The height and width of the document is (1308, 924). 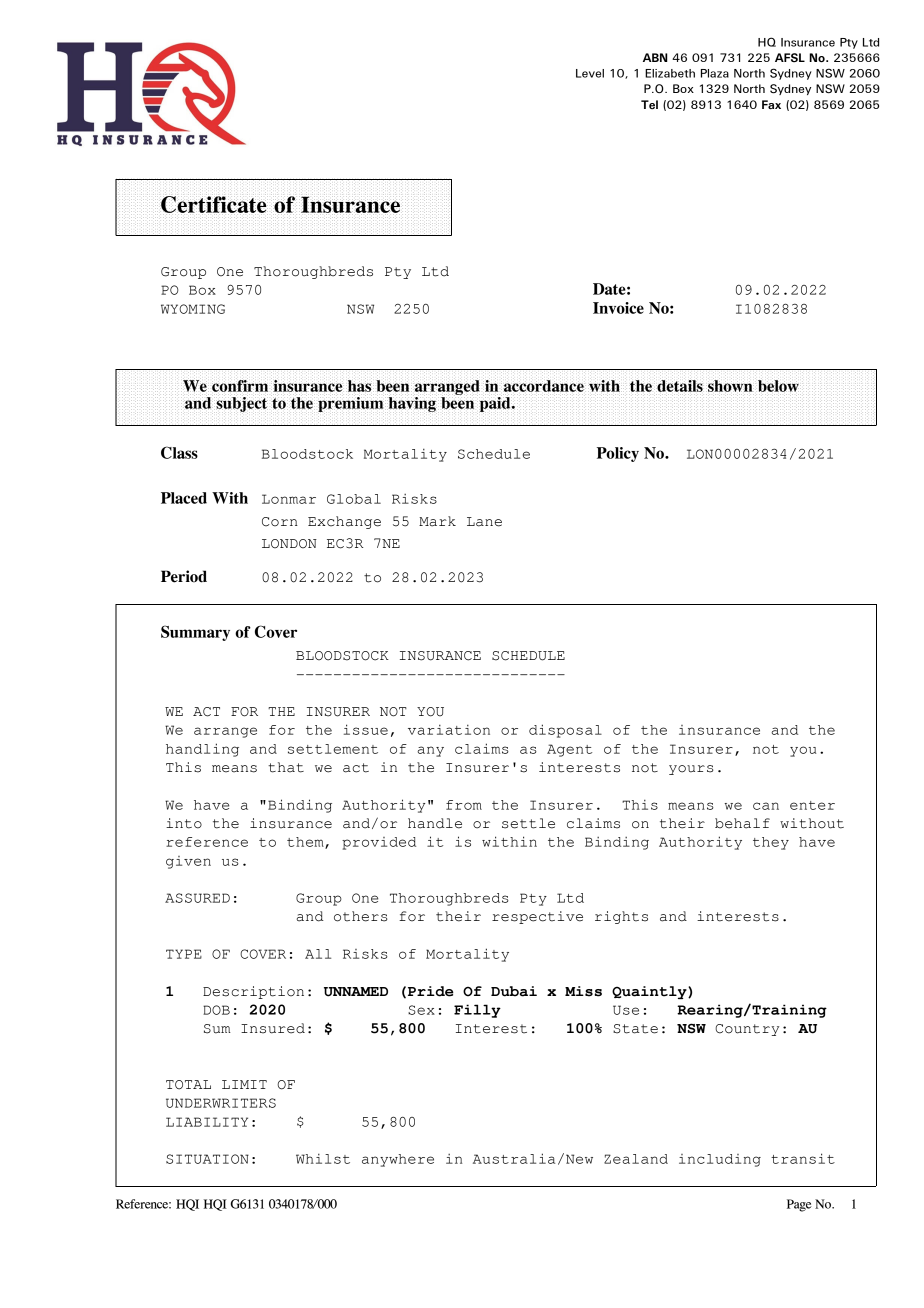 What do you see at coordinates (240, 386) in the document?
I see `confirm` at bounding box center [240, 386].
